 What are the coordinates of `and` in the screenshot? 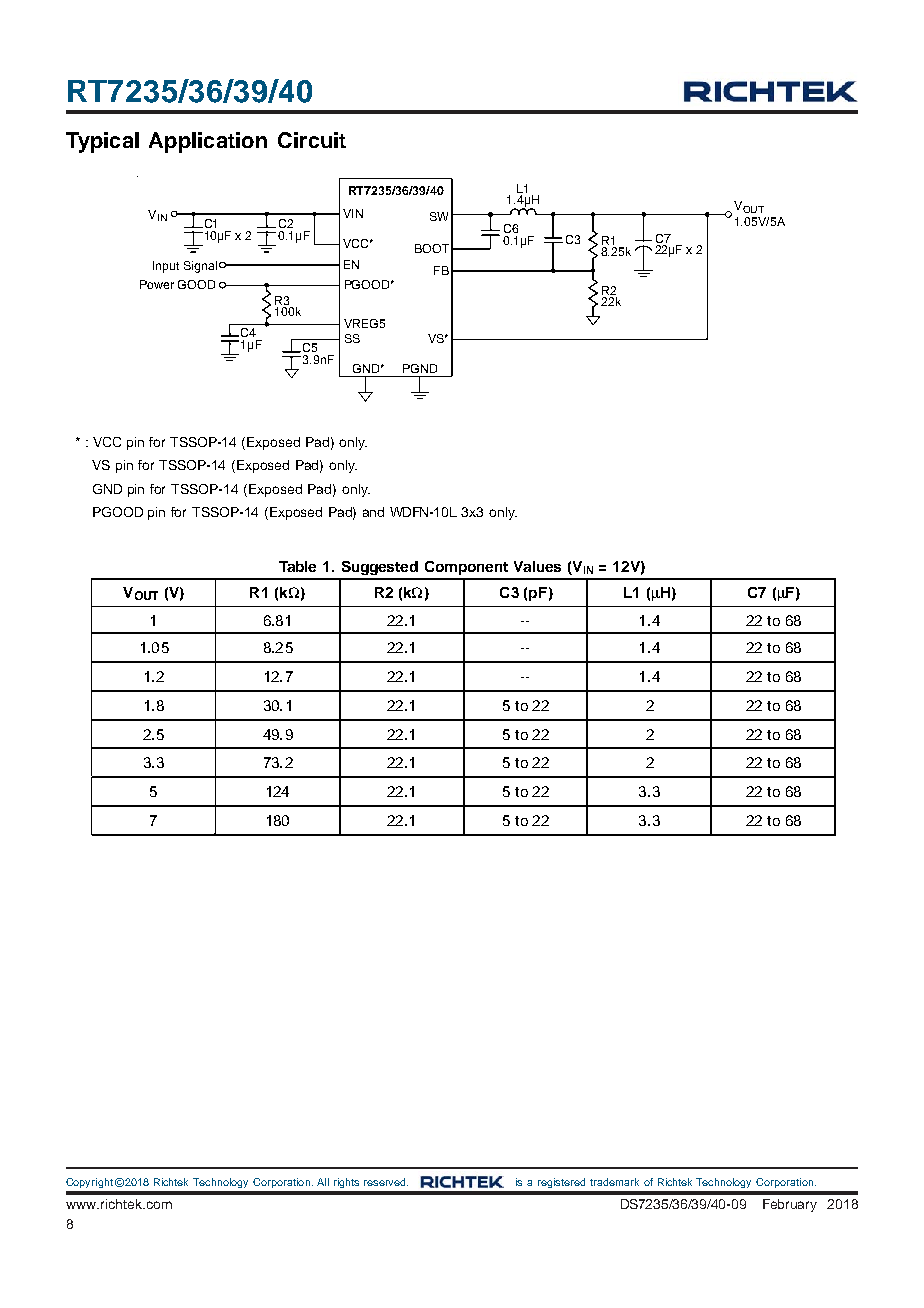 It's located at (373, 512).
